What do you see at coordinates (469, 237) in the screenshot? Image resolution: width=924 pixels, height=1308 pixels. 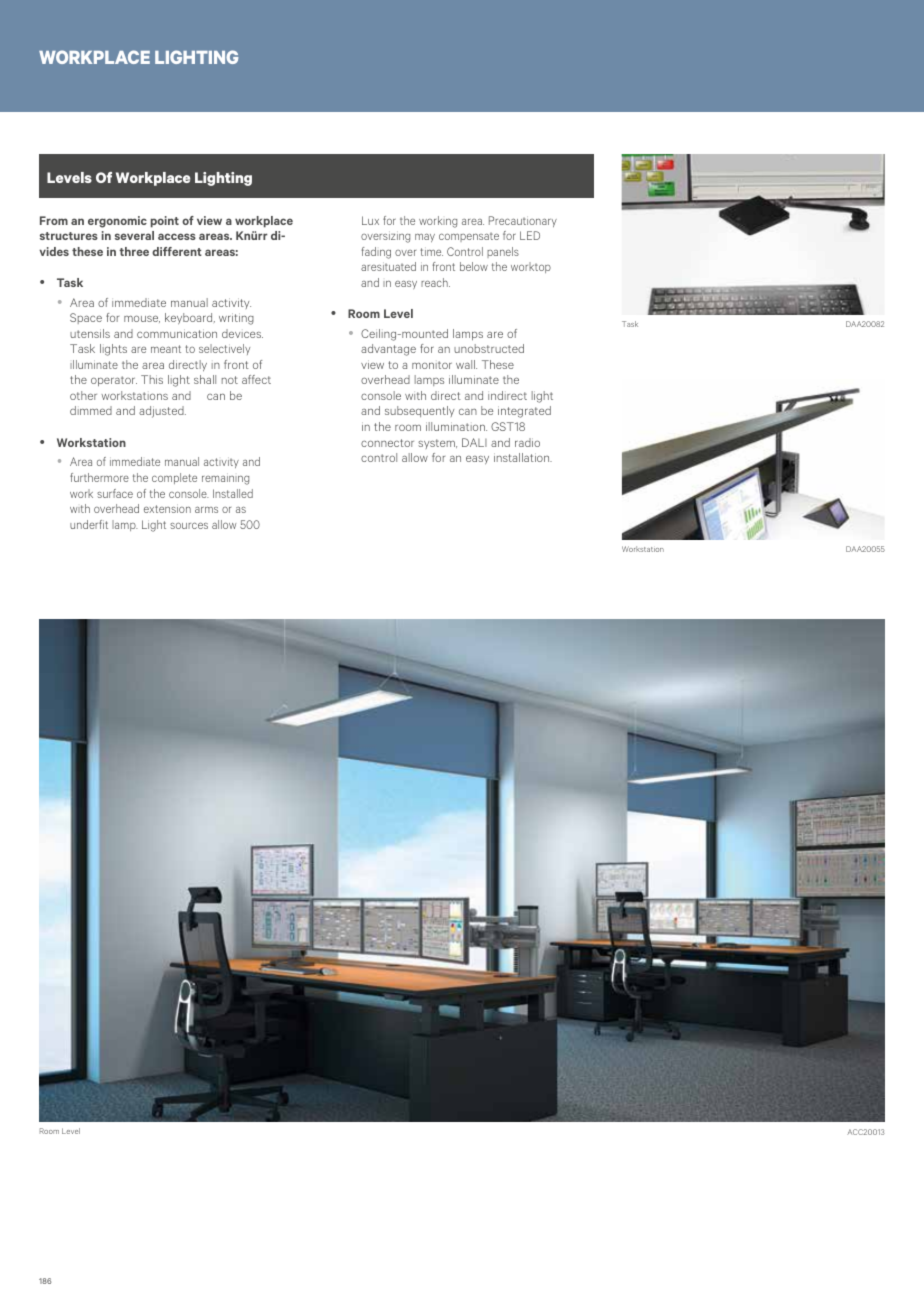 I see `compensate` at bounding box center [469, 237].
